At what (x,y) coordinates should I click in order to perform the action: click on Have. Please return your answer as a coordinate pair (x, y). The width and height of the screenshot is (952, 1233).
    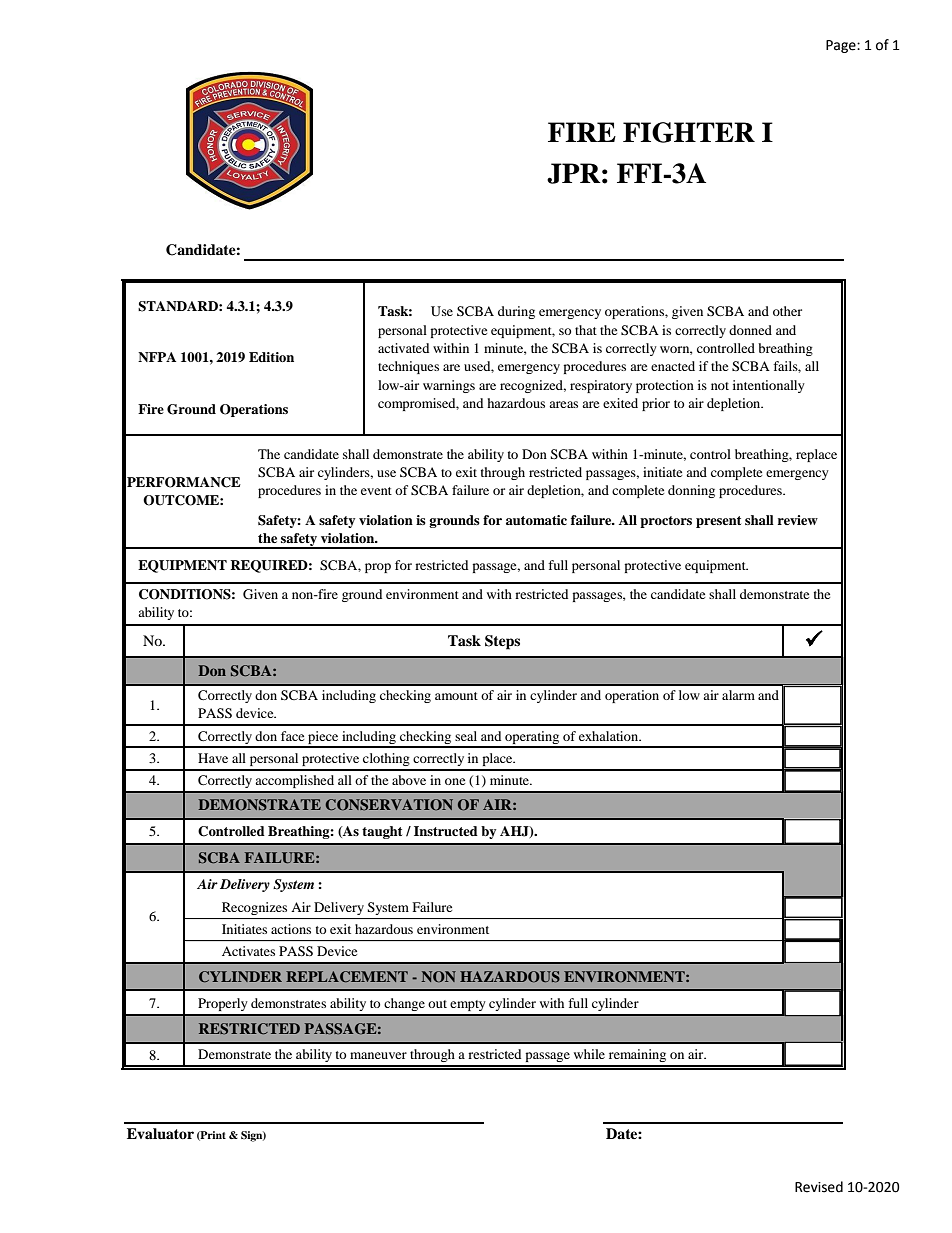
    Looking at the image, I should click on (213, 758).
